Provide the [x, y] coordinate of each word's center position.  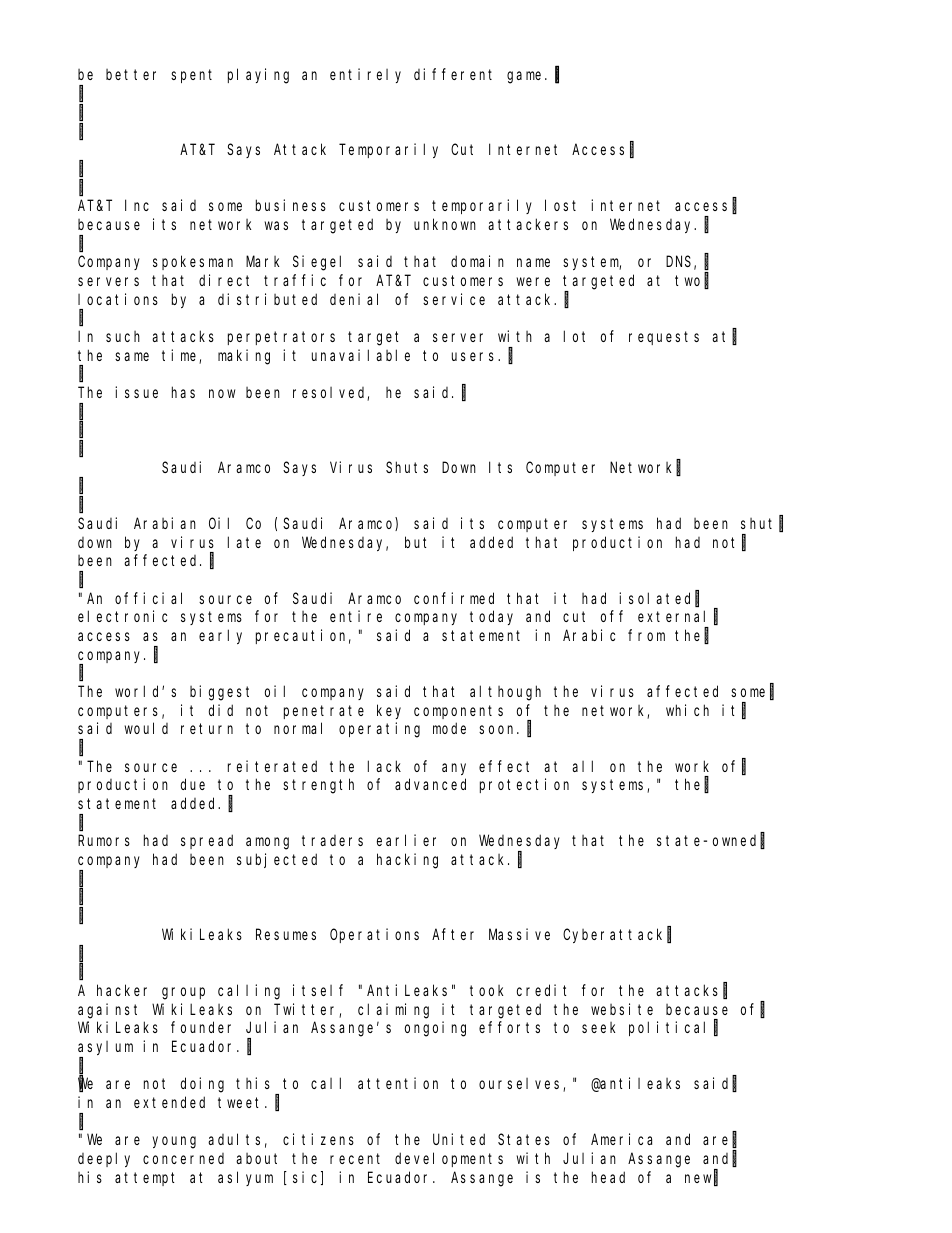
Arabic [589, 635]
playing [258, 76]
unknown [445, 224]
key [389, 711]
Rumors [104, 841]
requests [664, 338]
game [526, 78]
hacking [407, 861]
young [174, 1142]
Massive [519, 934]
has [183, 392]
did [221, 710]
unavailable [361, 355]
